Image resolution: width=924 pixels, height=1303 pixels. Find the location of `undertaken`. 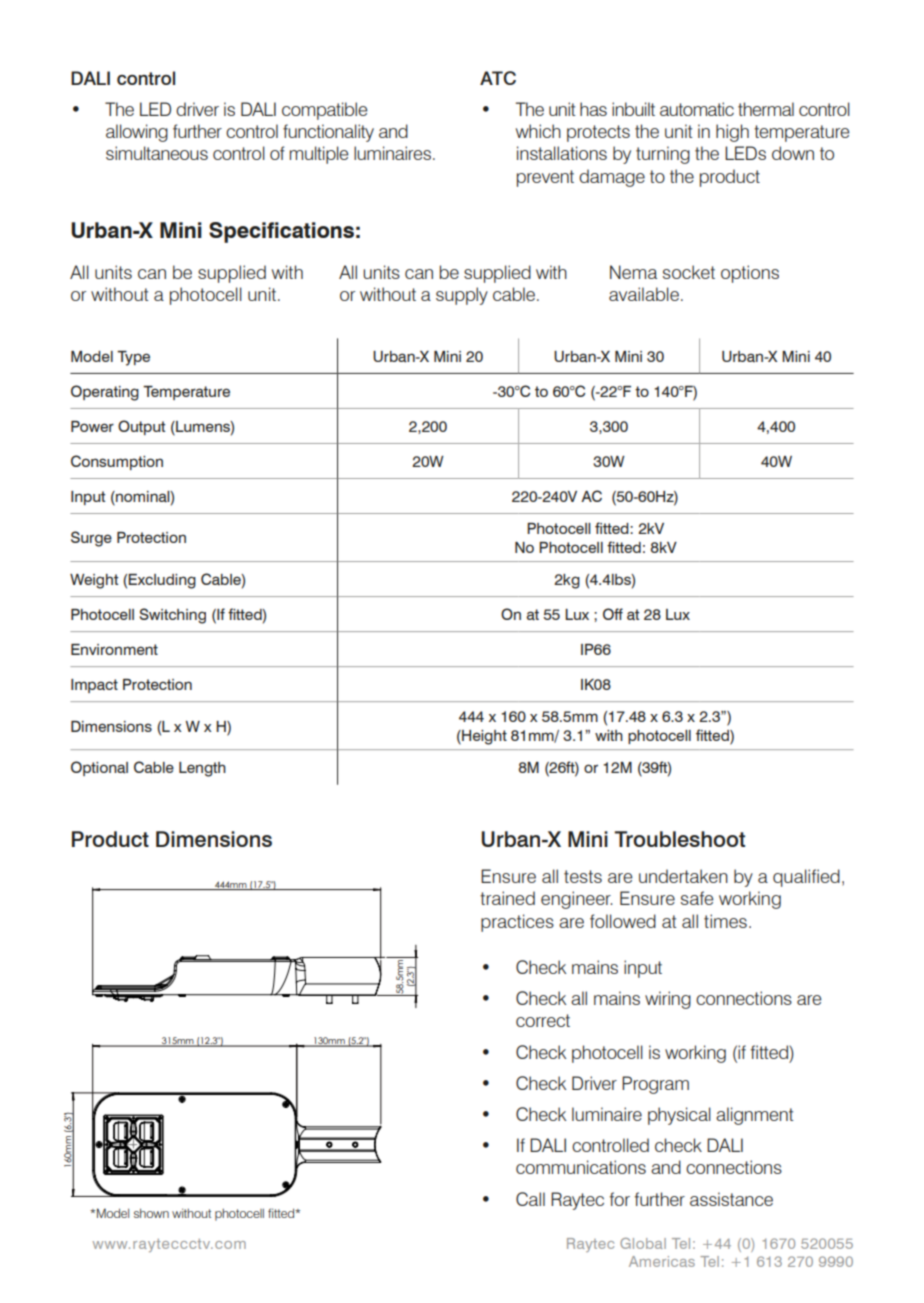

undertaken is located at coordinates (683, 876).
